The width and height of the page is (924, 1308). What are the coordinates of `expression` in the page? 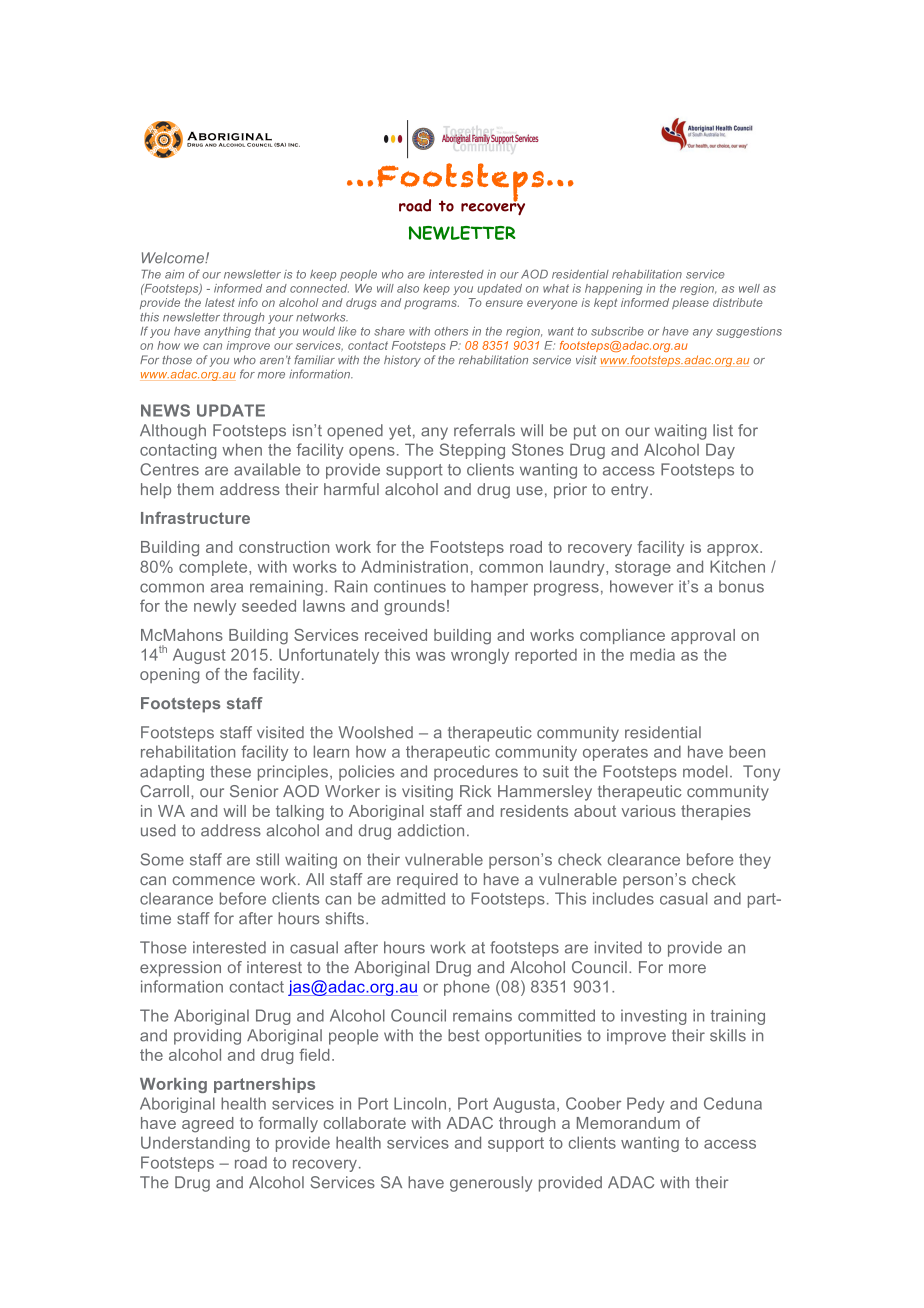 It's located at (180, 969).
